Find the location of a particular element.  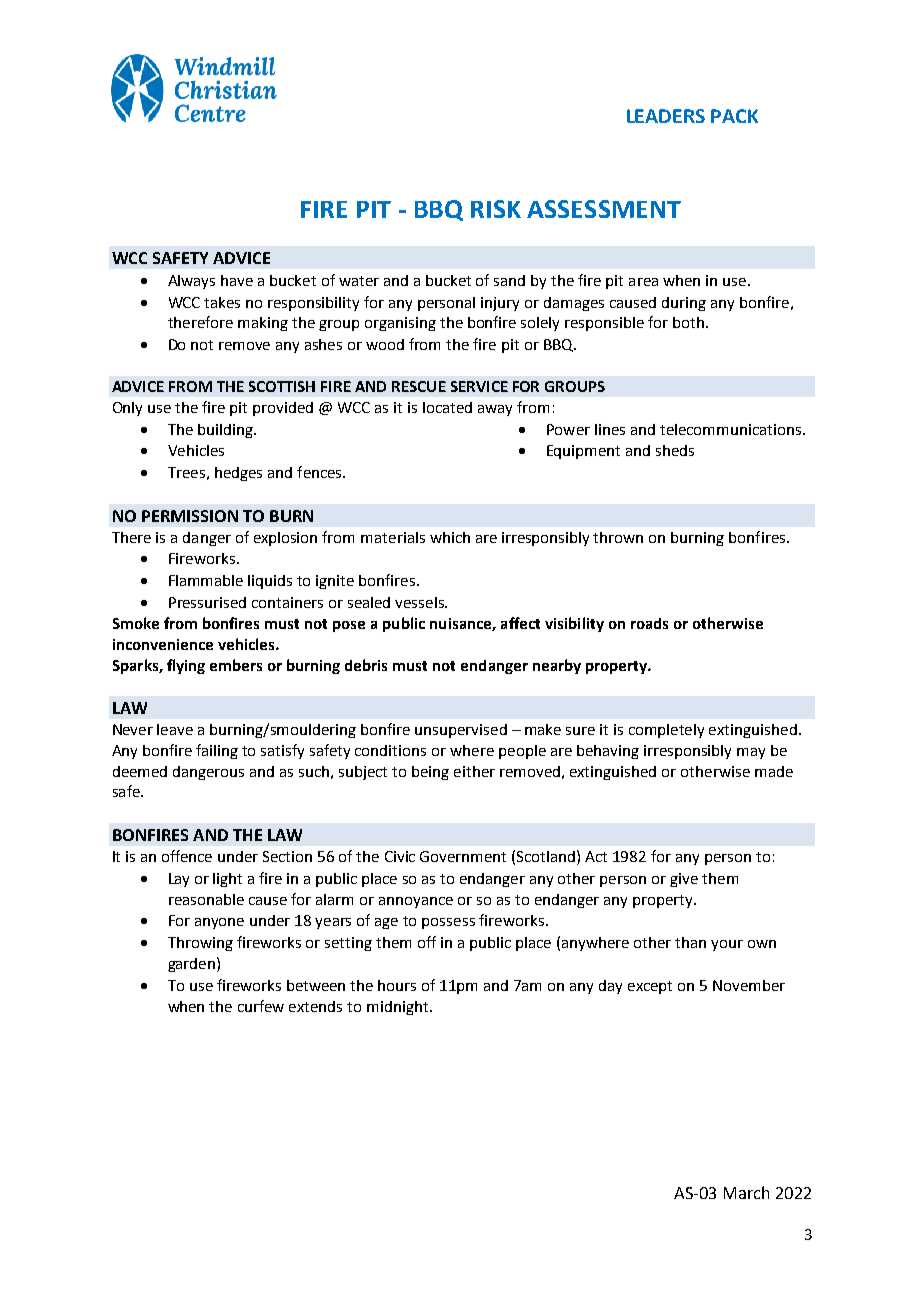

flying is located at coordinates (186, 666).
